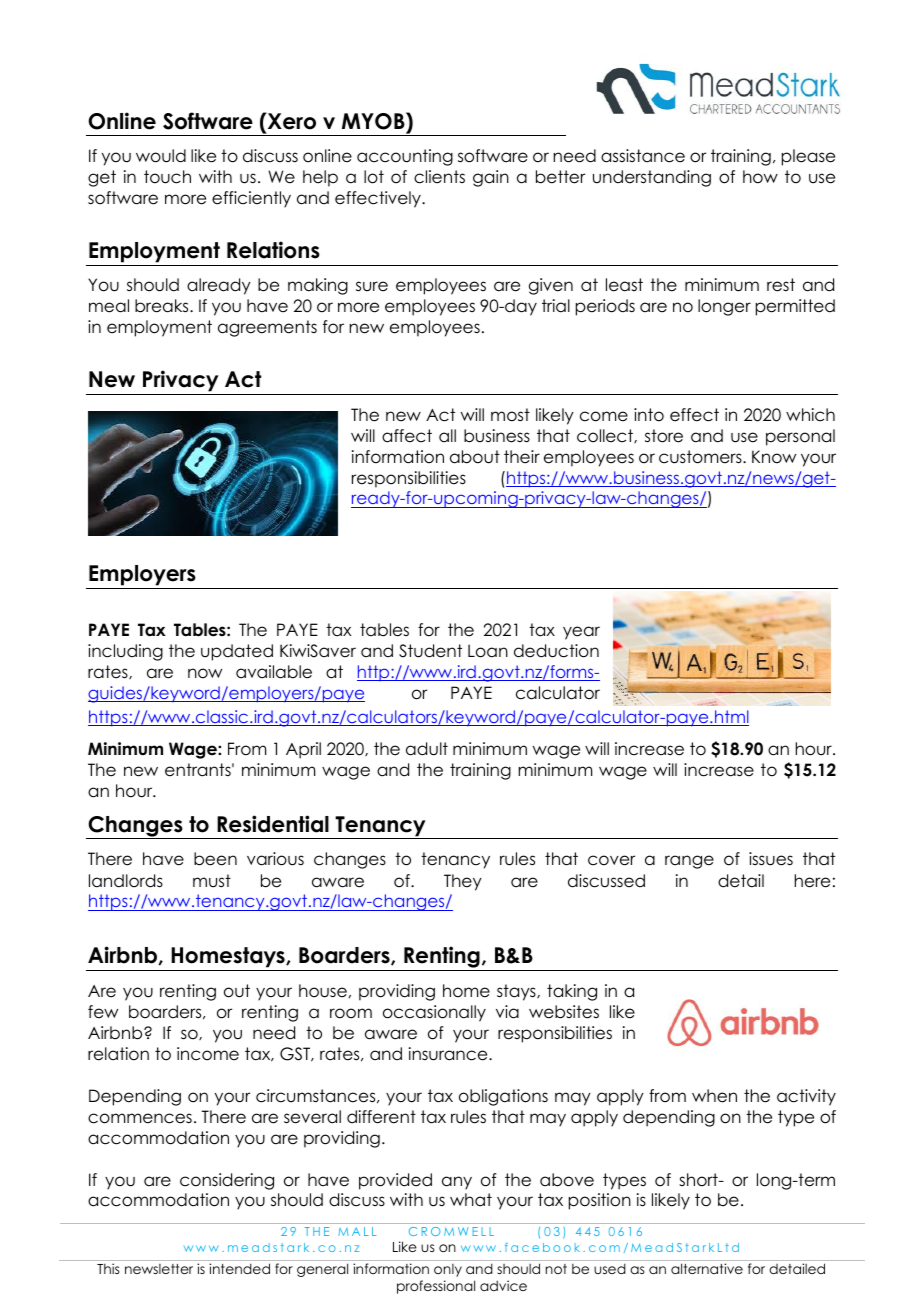 The height and width of the screenshot is (1308, 924). Describe the element at coordinates (267, 328) in the screenshot. I see `agreements` at that location.
